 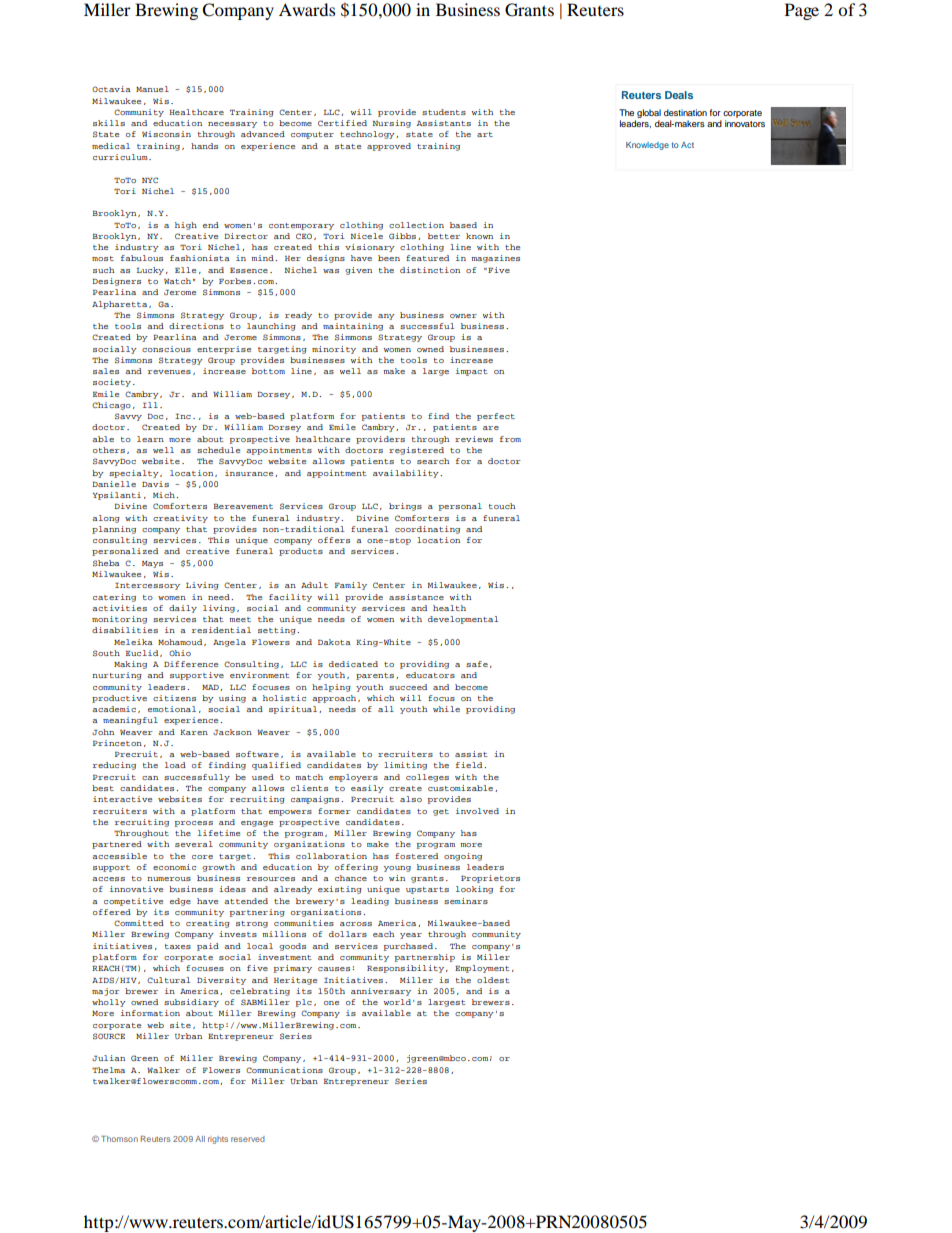 What do you see at coordinates (444, 112) in the screenshot?
I see `students` at bounding box center [444, 112].
